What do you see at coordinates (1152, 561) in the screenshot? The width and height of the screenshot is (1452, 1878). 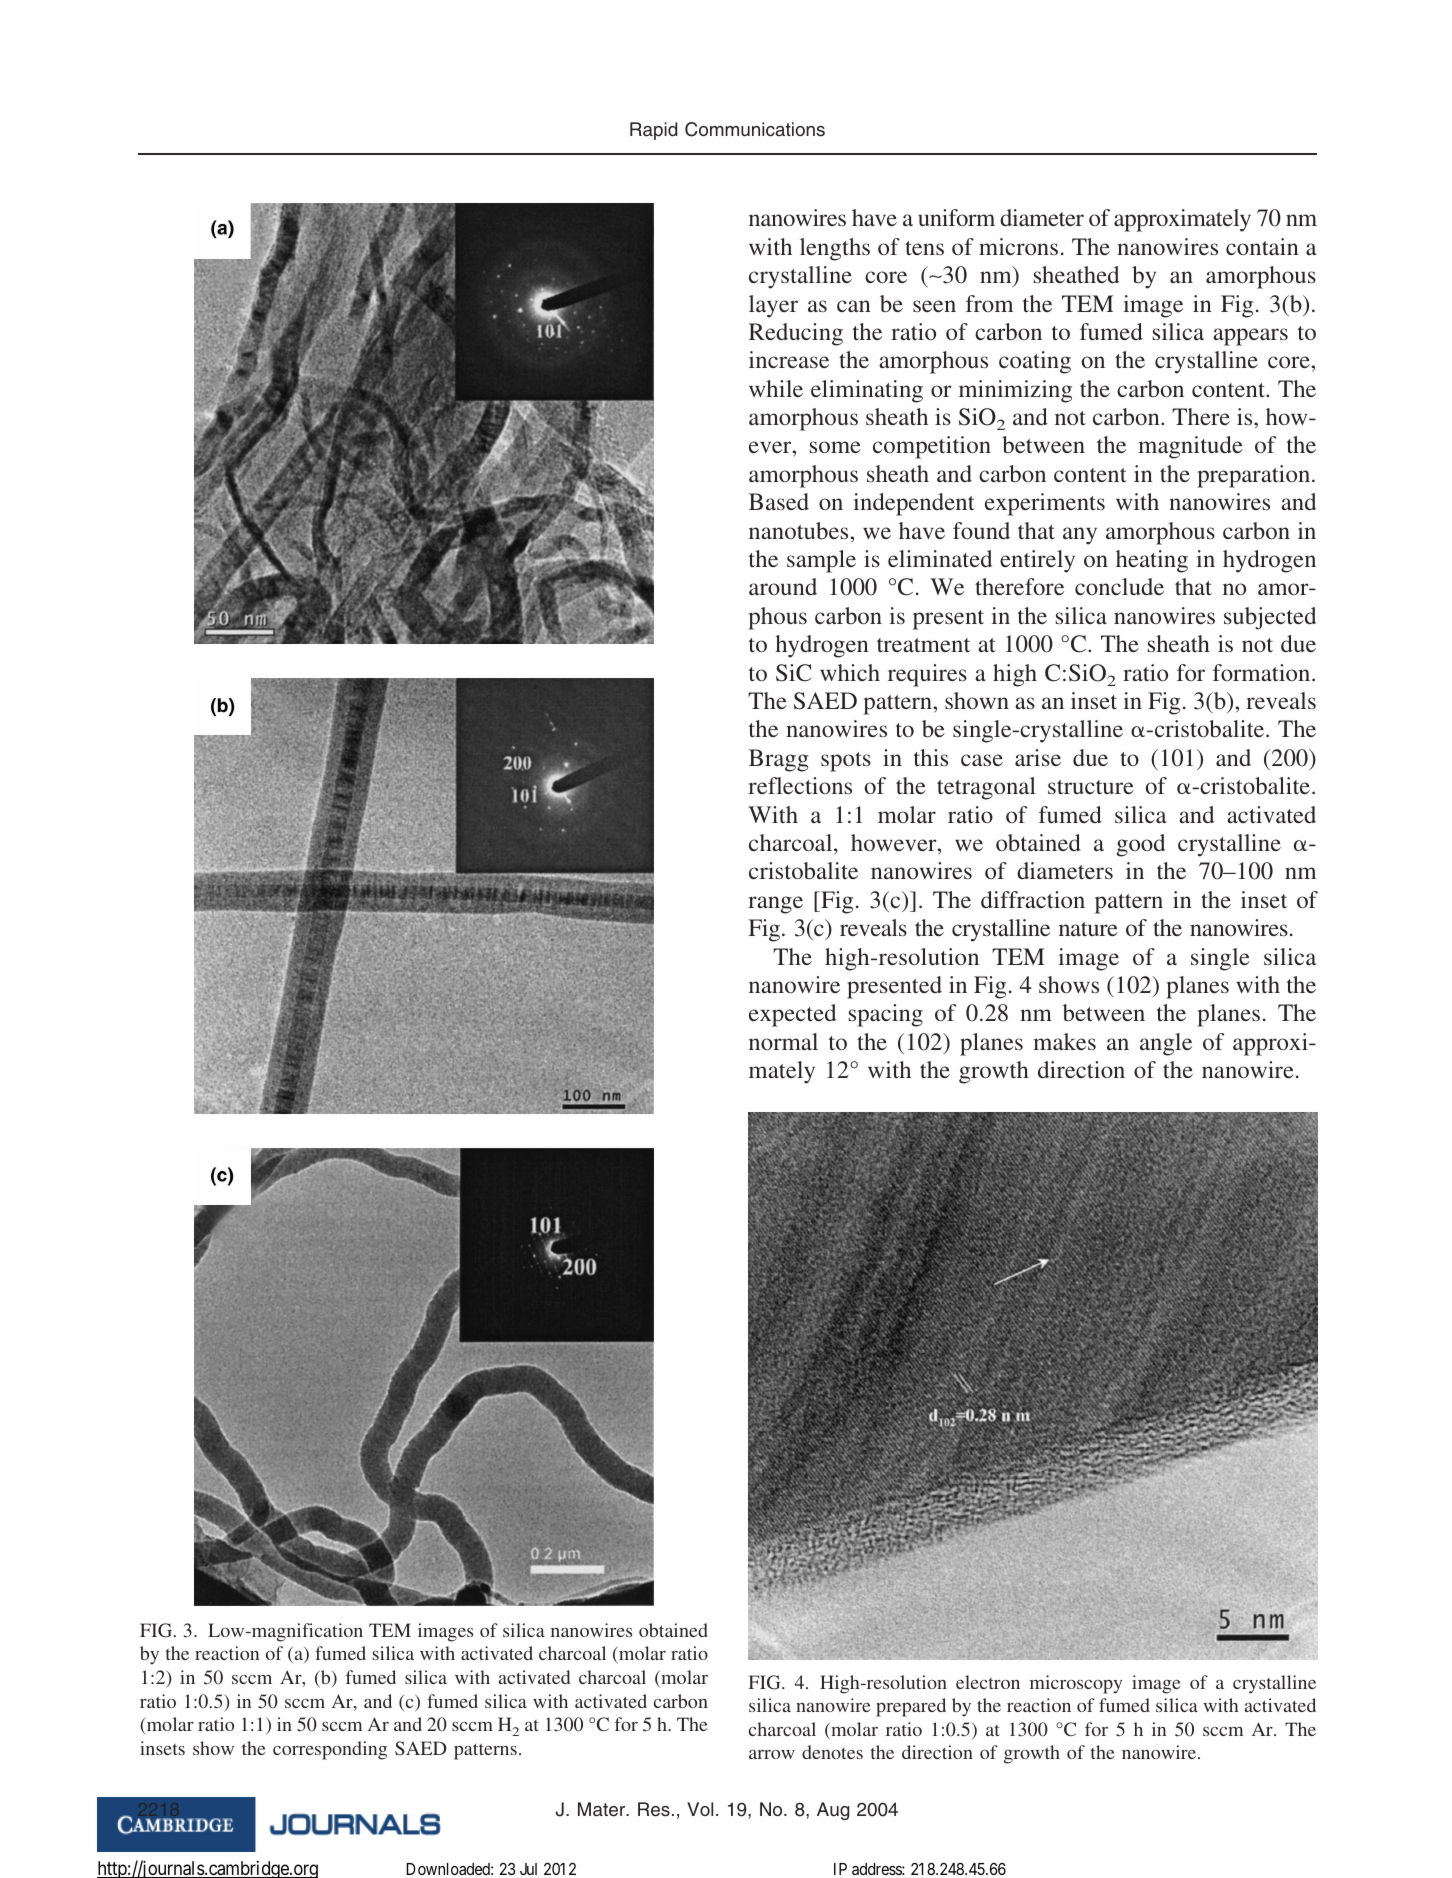 I see `heating` at bounding box center [1152, 561].
